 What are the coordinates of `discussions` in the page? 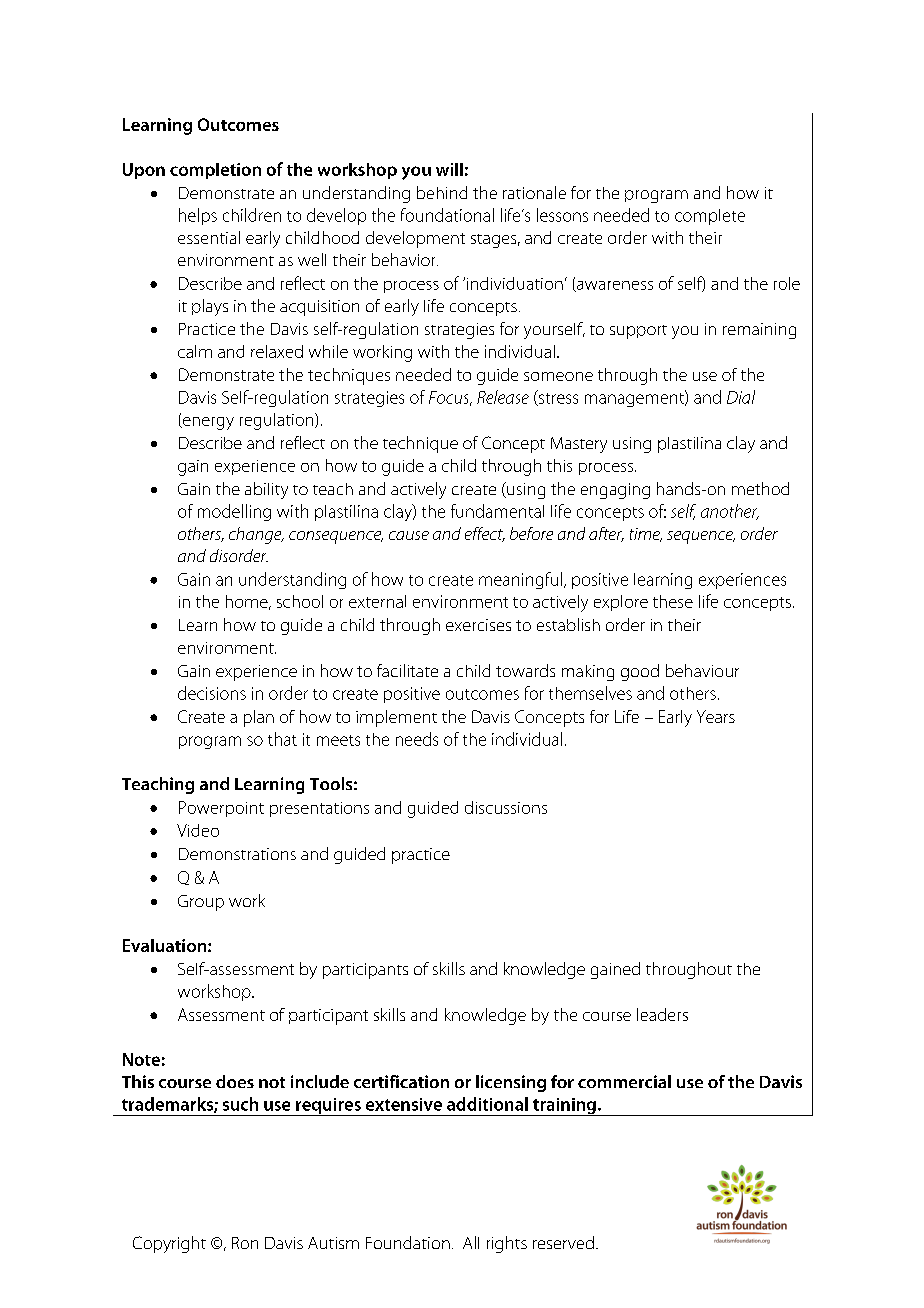 It's located at (506, 807).
